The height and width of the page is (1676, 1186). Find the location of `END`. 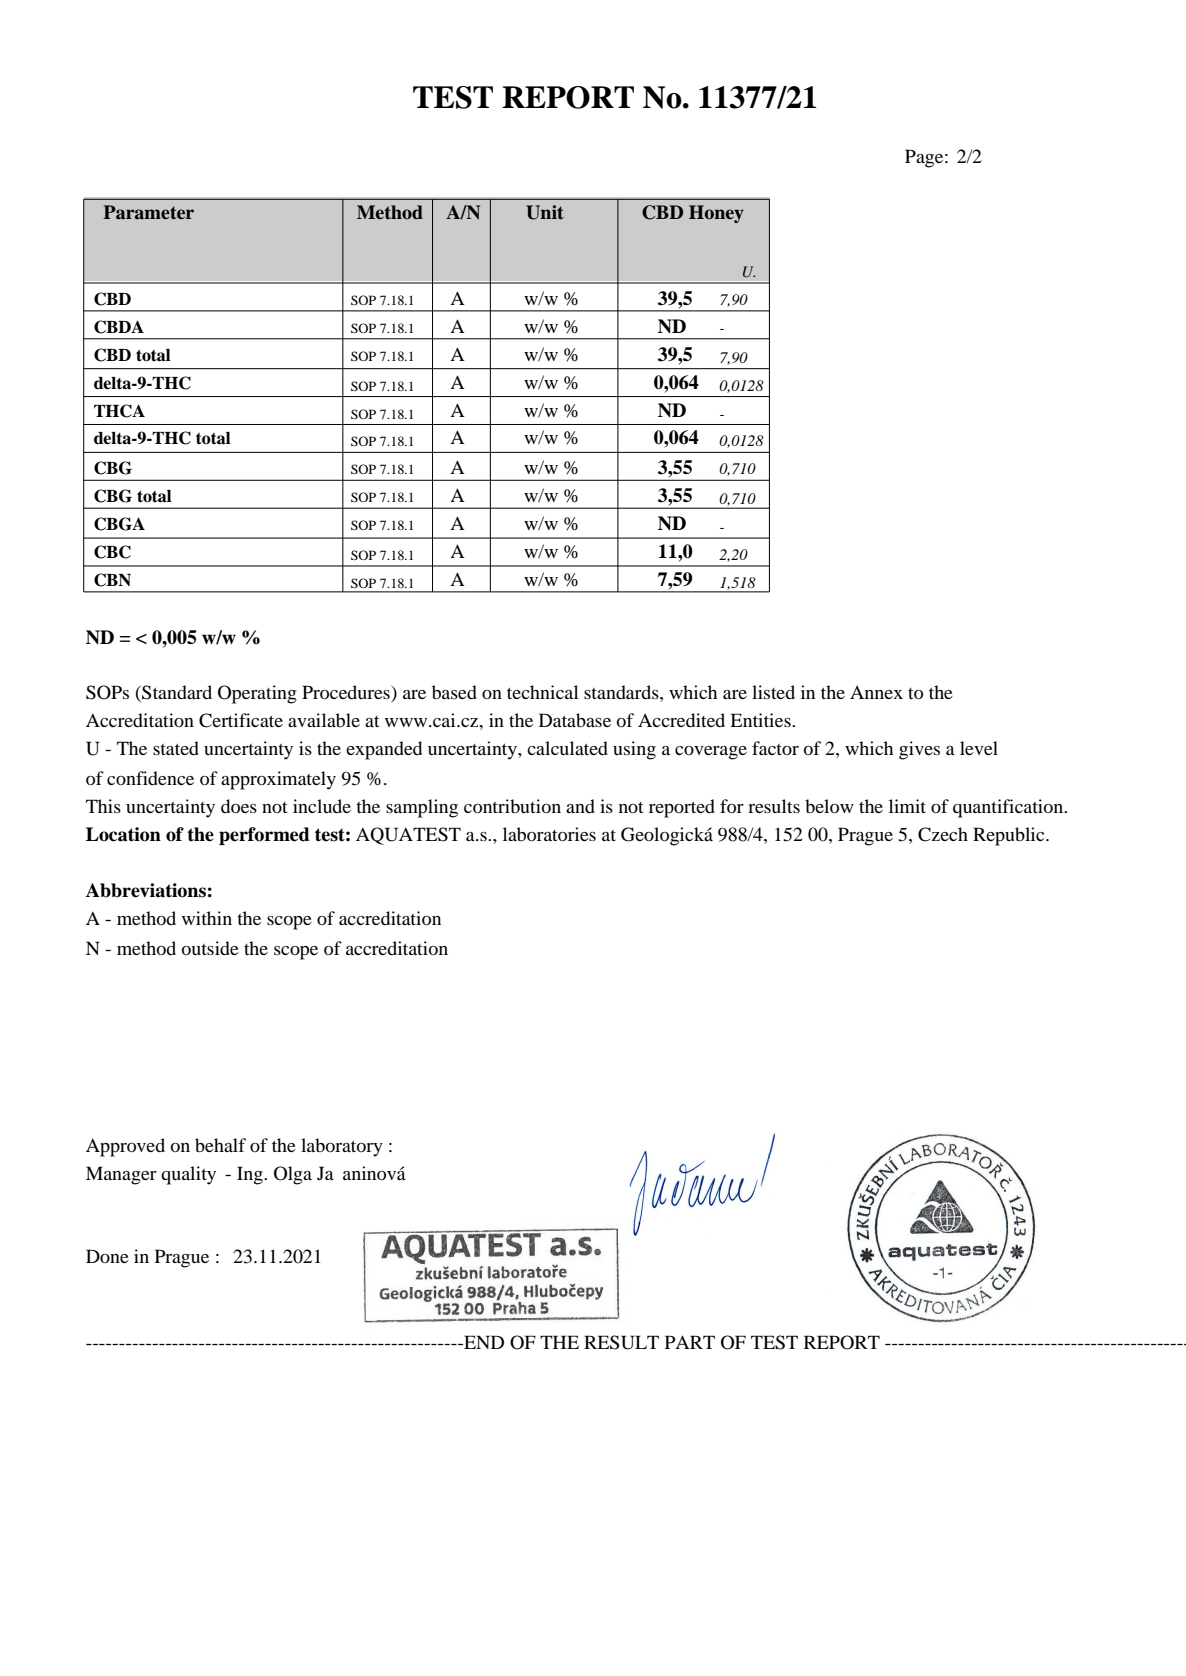

END is located at coordinates (483, 1342).
